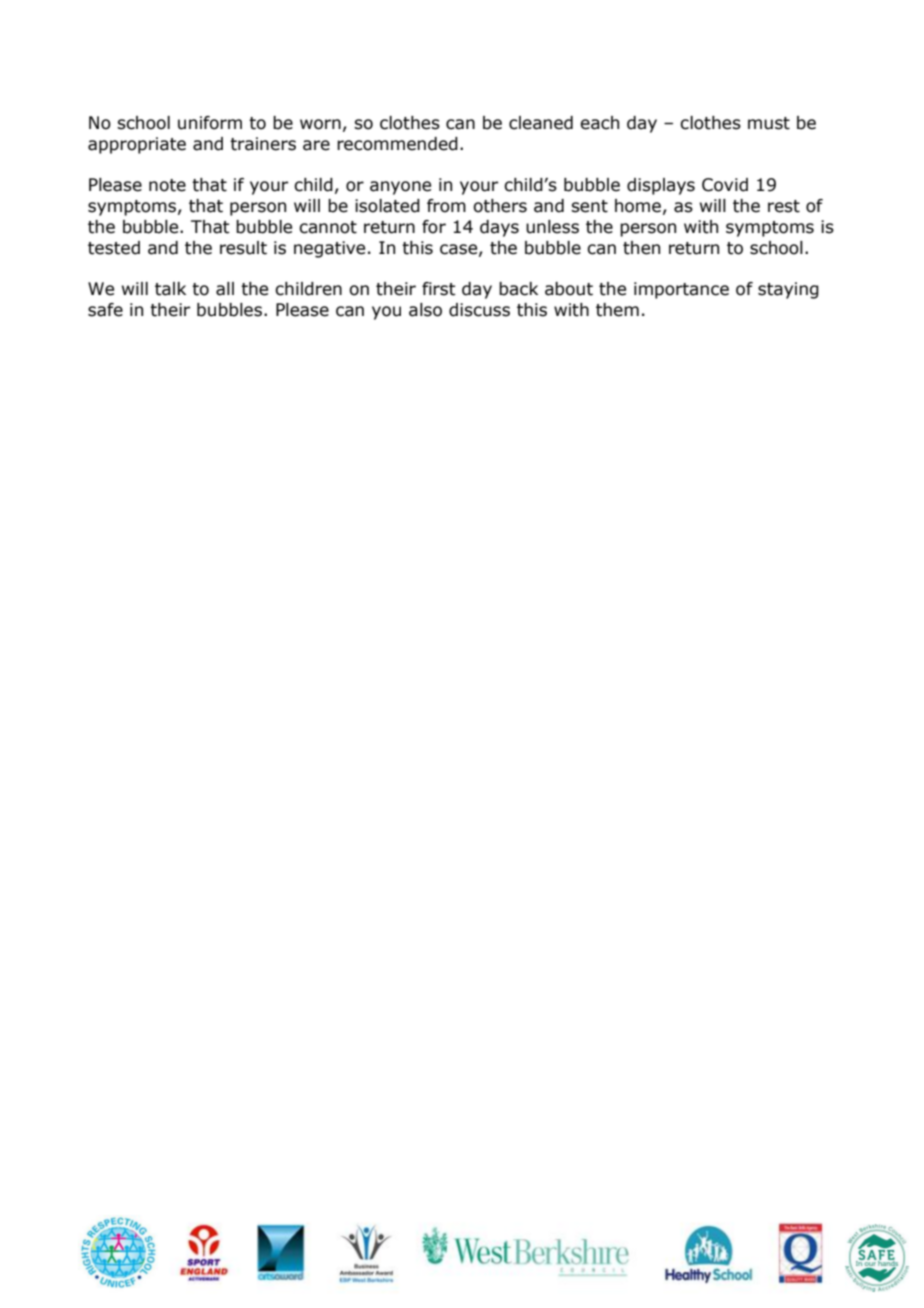 Image resolution: width=924 pixels, height=1308 pixels. What do you see at coordinates (329, 249) in the image?
I see `negative` at bounding box center [329, 249].
